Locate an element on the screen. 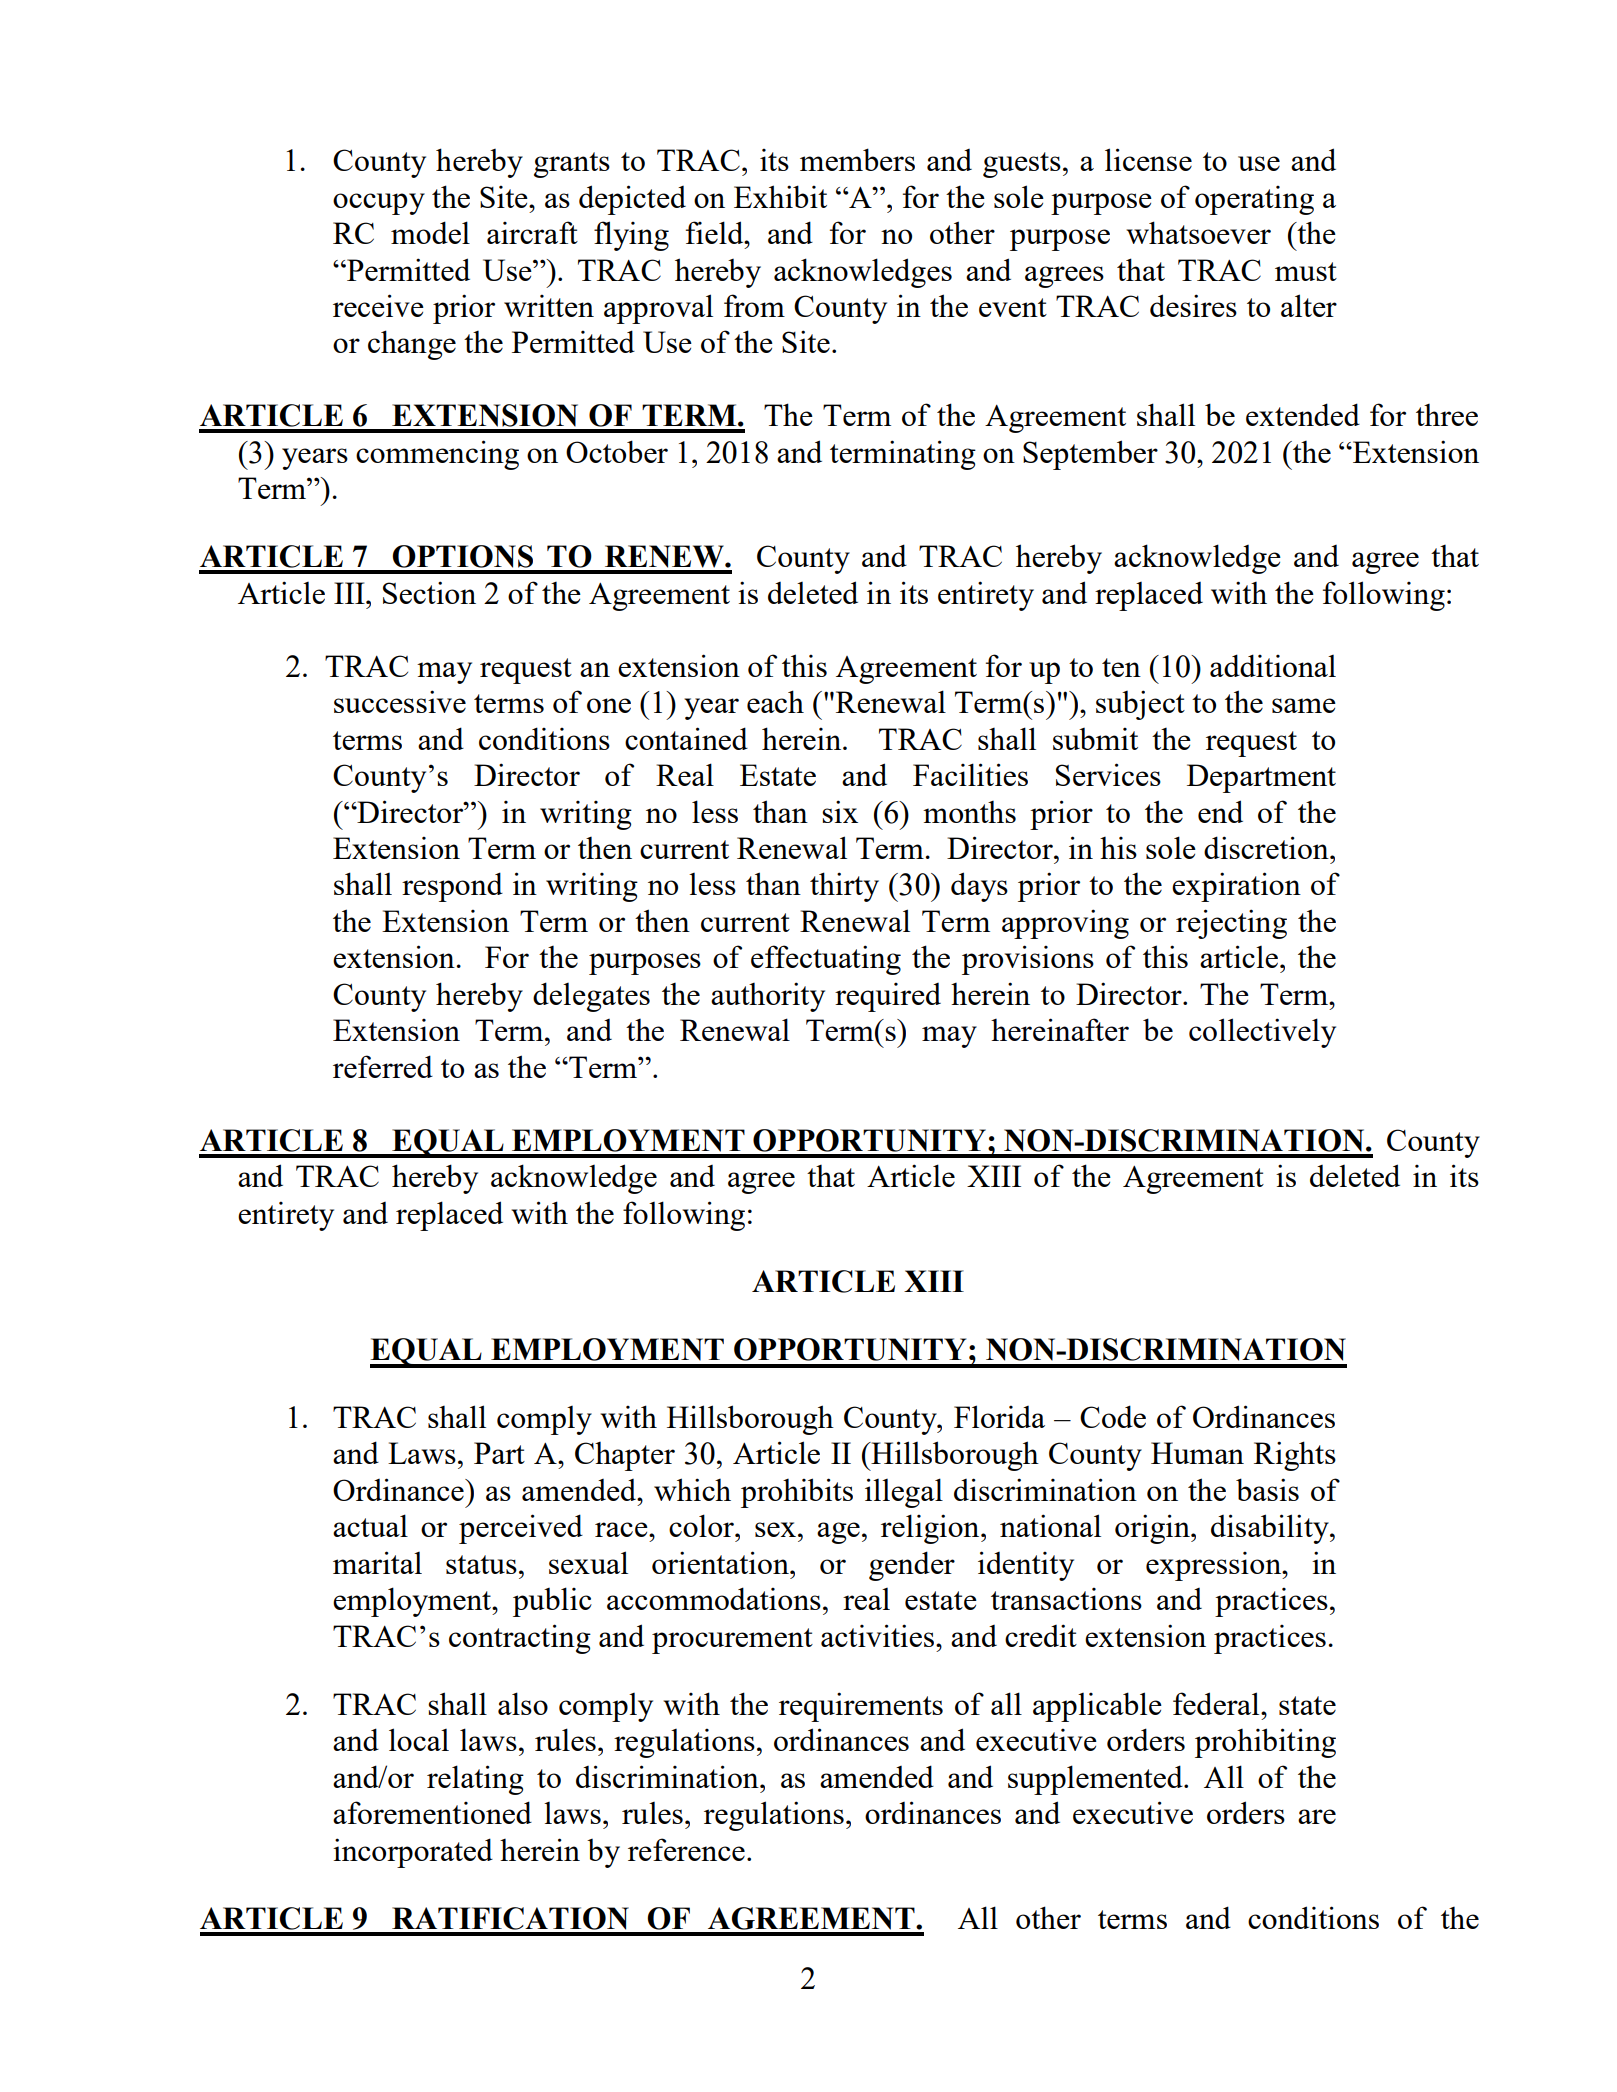  each is located at coordinates (775, 701).
